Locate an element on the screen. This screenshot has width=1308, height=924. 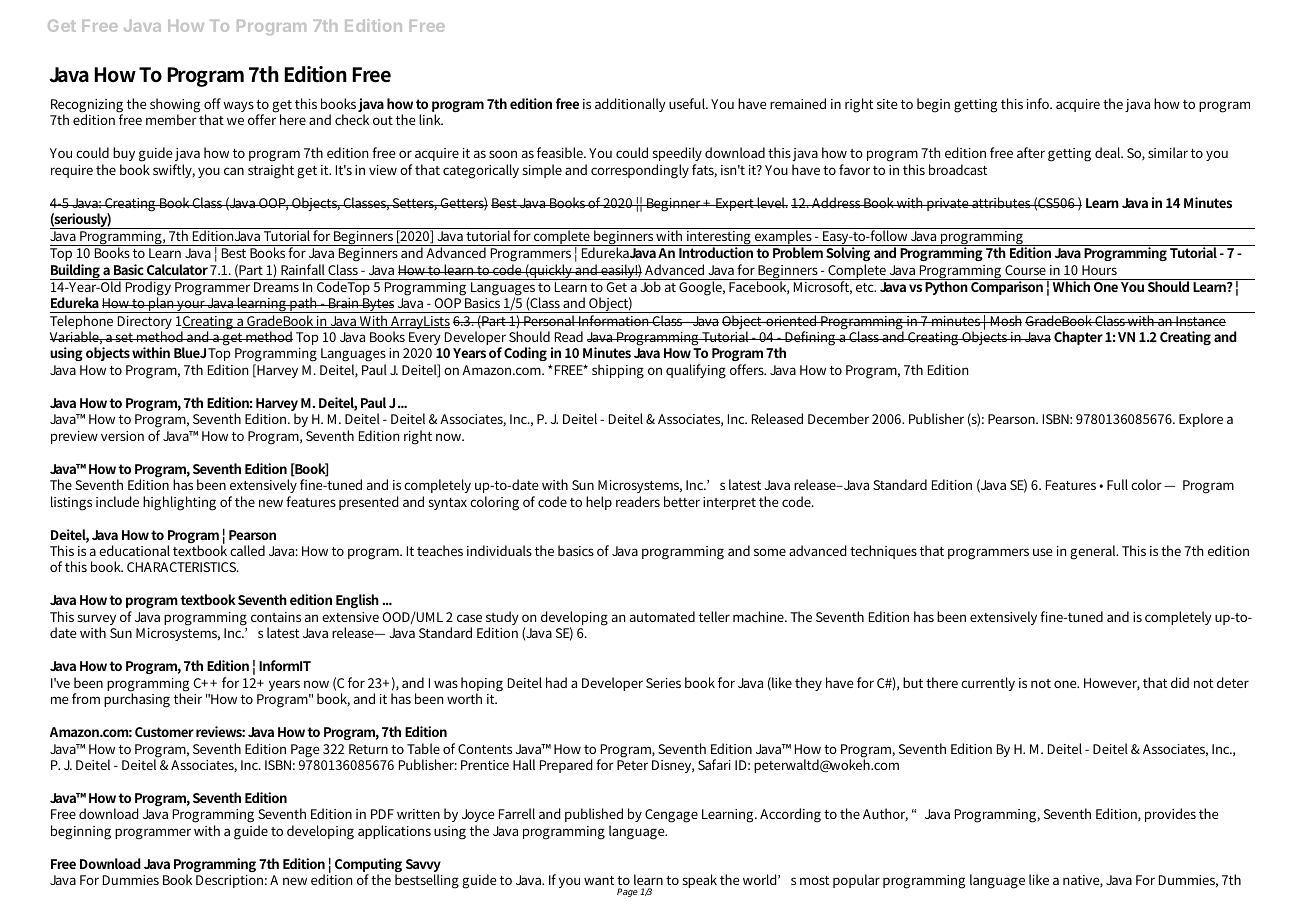
automated is located at coordinates (662, 616).
